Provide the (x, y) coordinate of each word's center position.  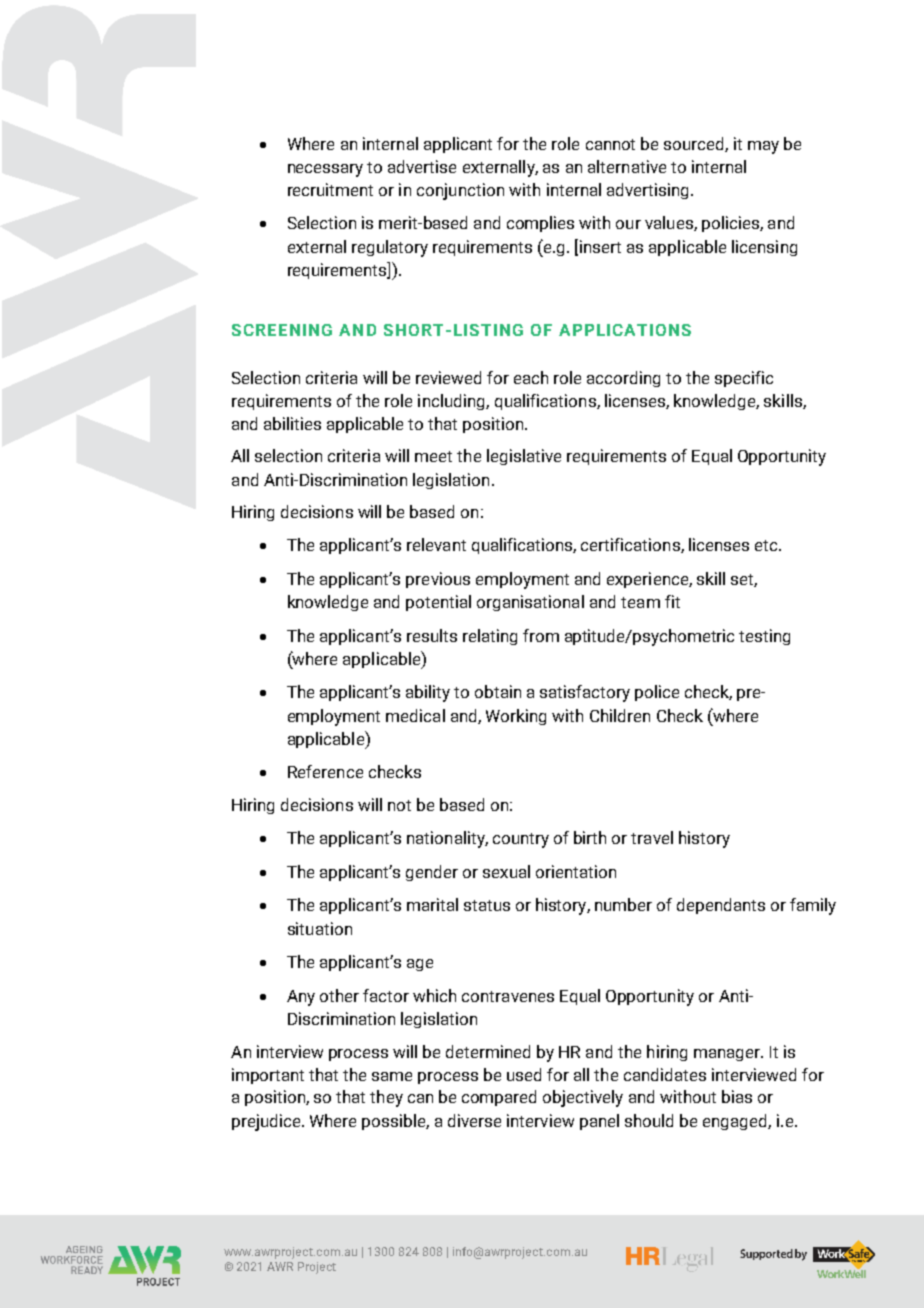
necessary (325, 170)
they (386, 1098)
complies (540, 224)
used (524, 1074)
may (763, 147)
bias (737, 1096)
